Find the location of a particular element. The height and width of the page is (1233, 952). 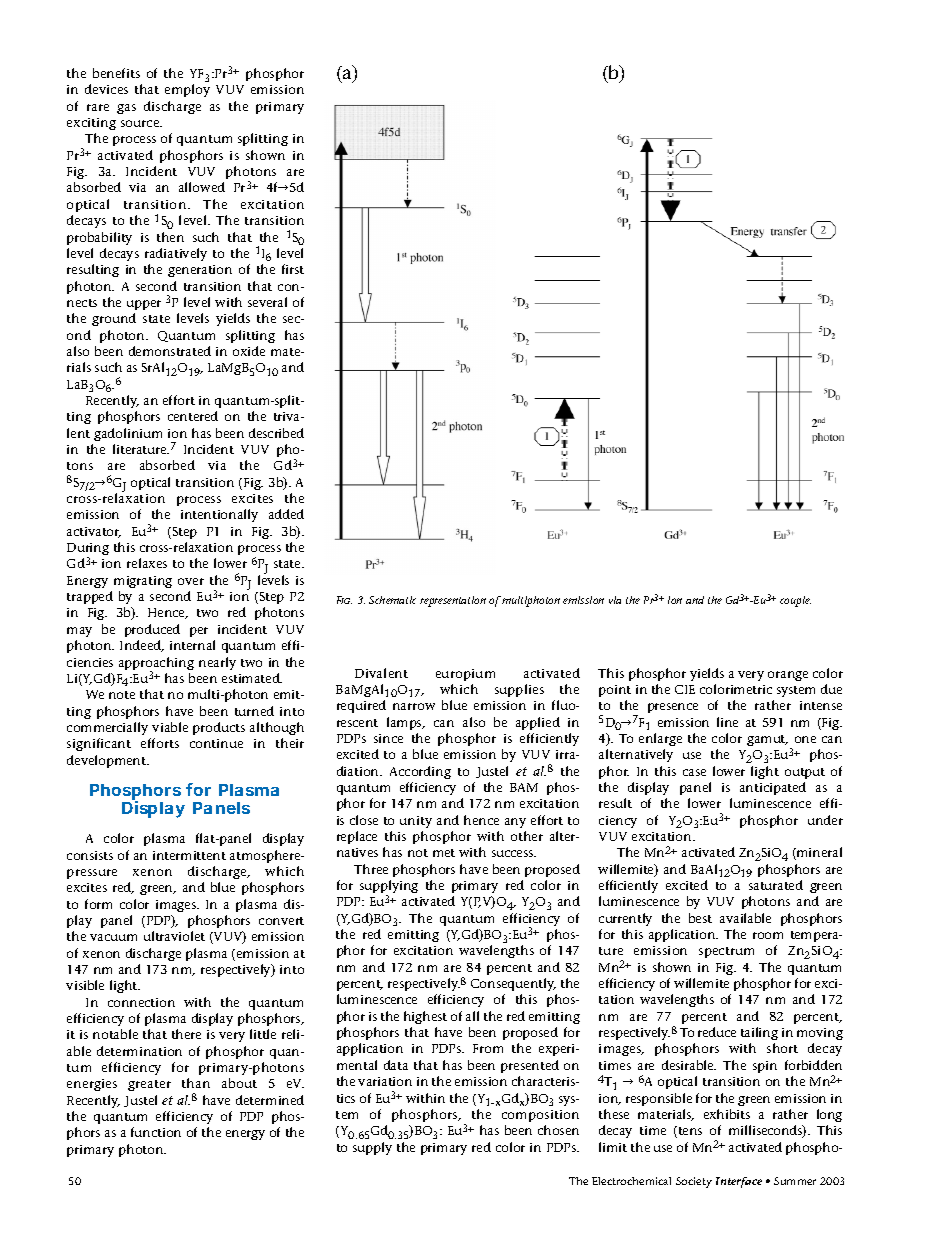

europium is located at coordinates (465, 675).
